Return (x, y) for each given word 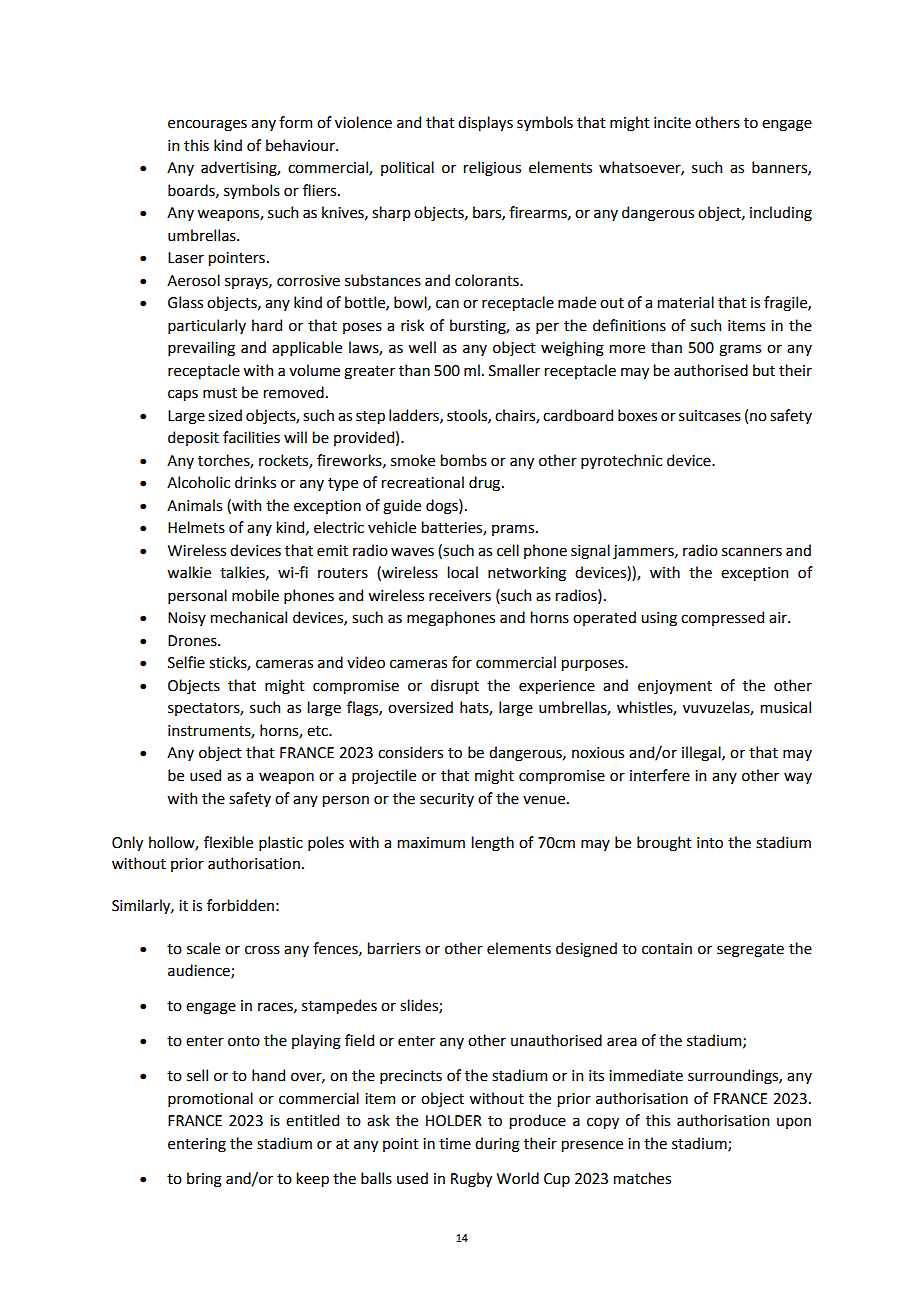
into (710, 843)
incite (672, 123)
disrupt (455, 686)
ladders (415, 416)
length (493, 844)
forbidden (240, 905)
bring (204, 1180)
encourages (207, 125)
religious (492, 169)
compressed (722, 618)
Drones (193, 641)
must (220, 393)
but (764, 370)
